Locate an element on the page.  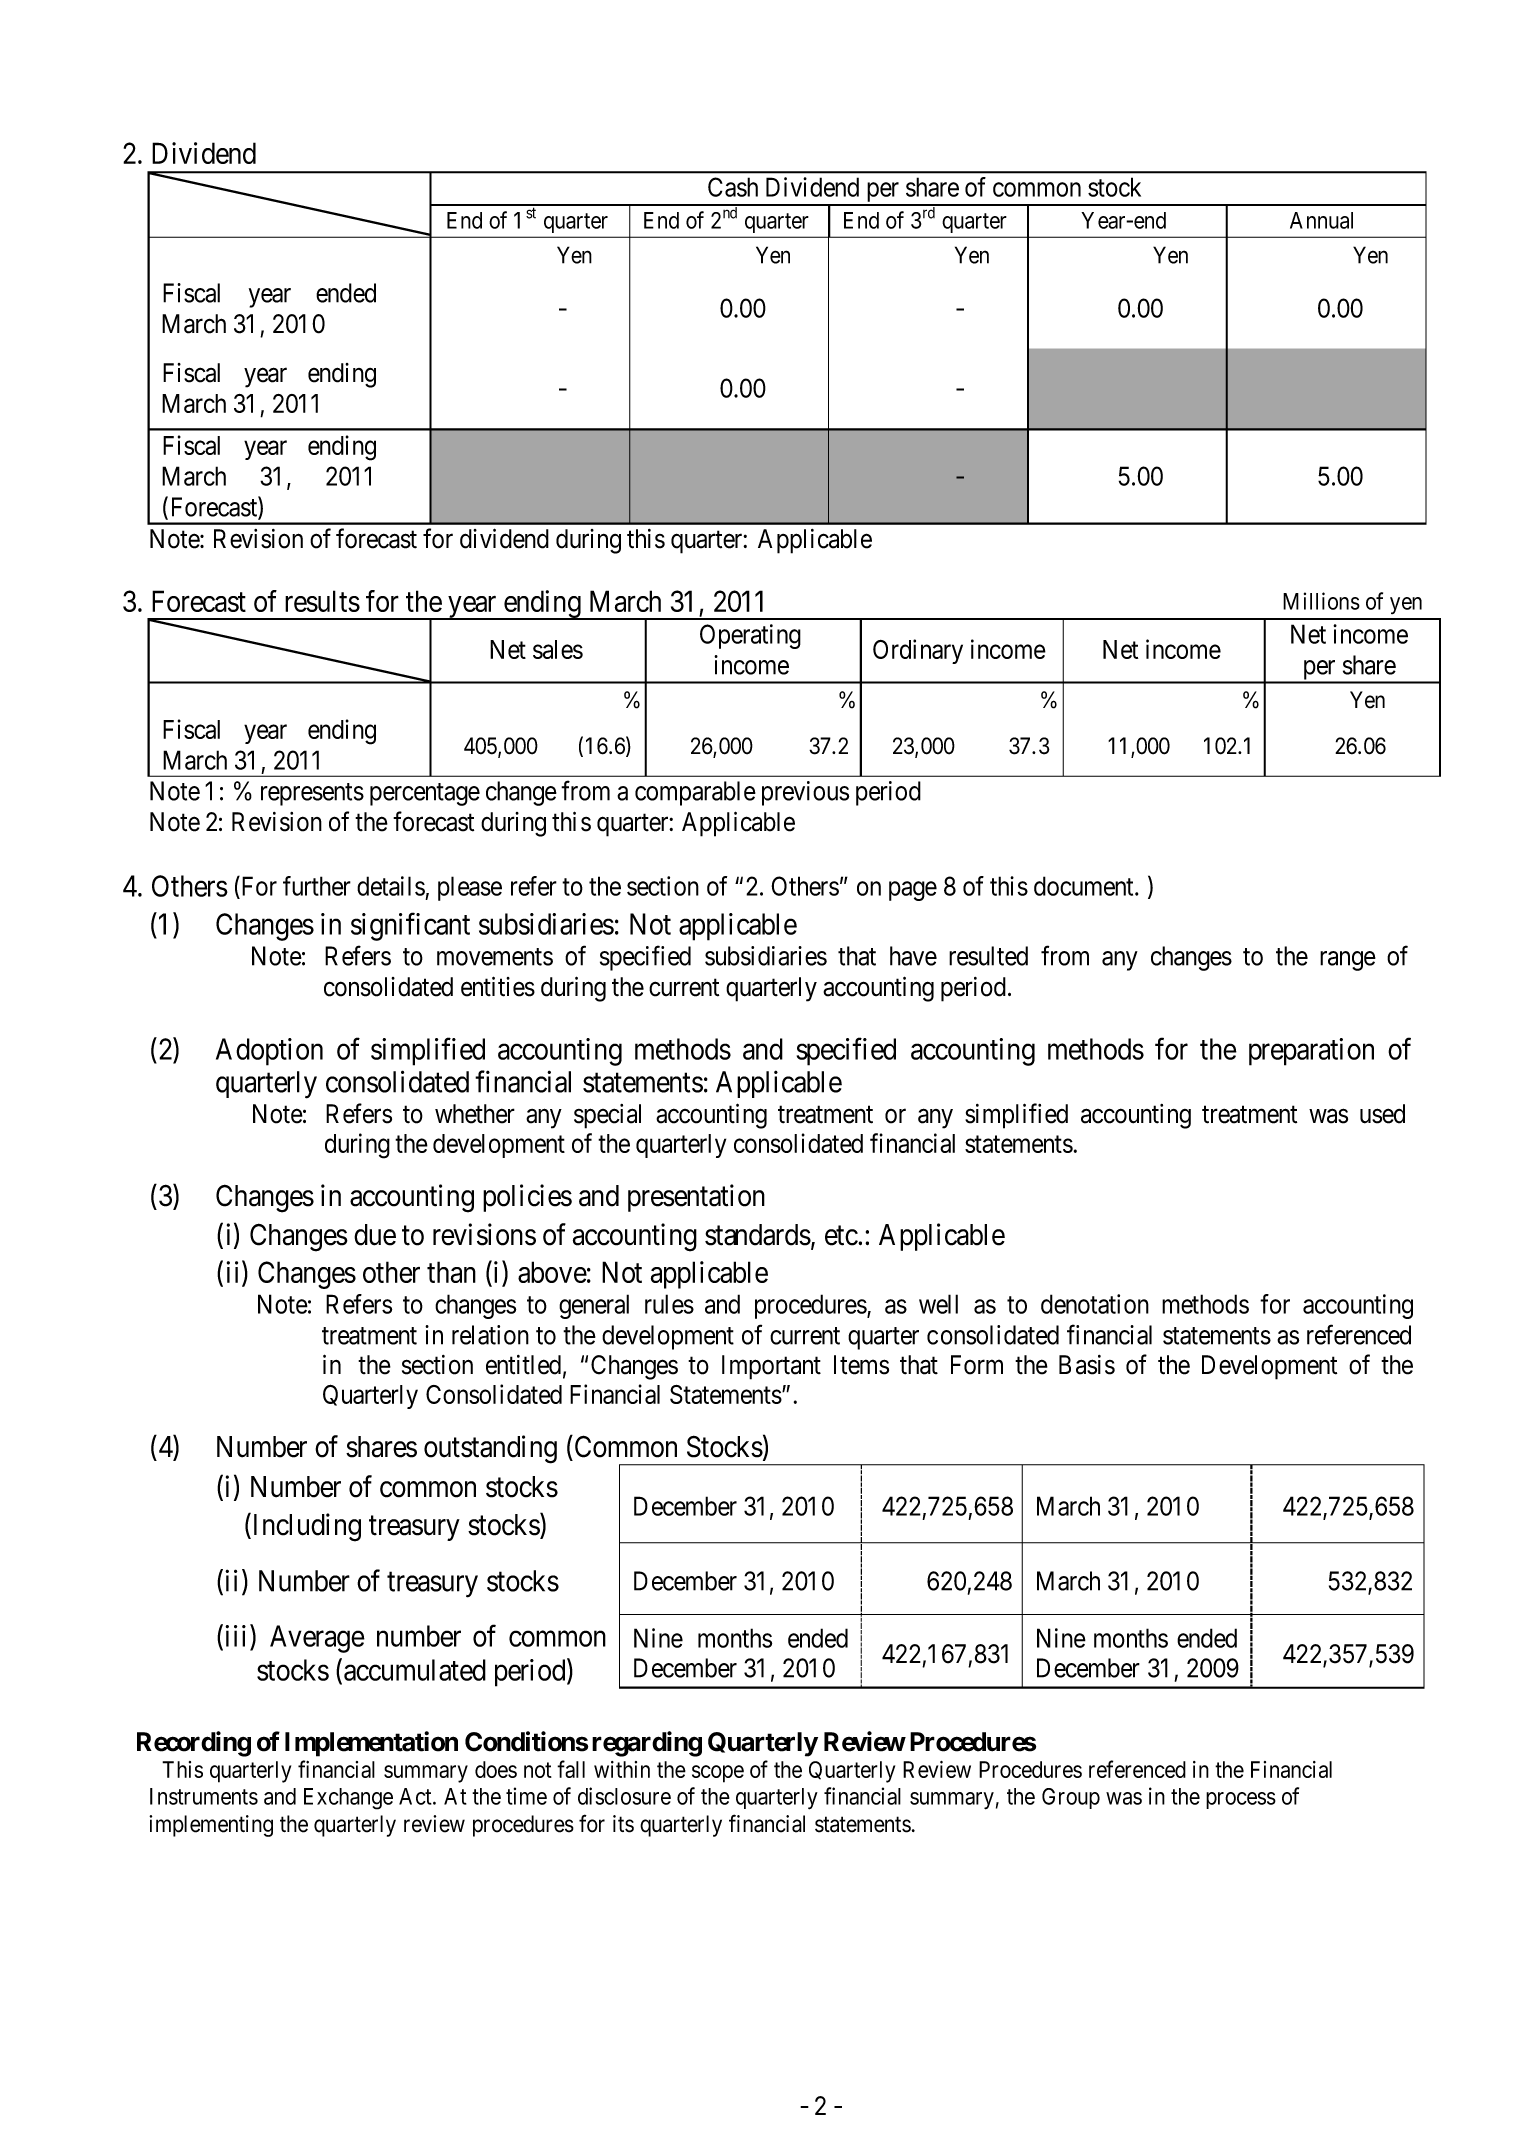
Important is located at coordinates (771, 1367).
